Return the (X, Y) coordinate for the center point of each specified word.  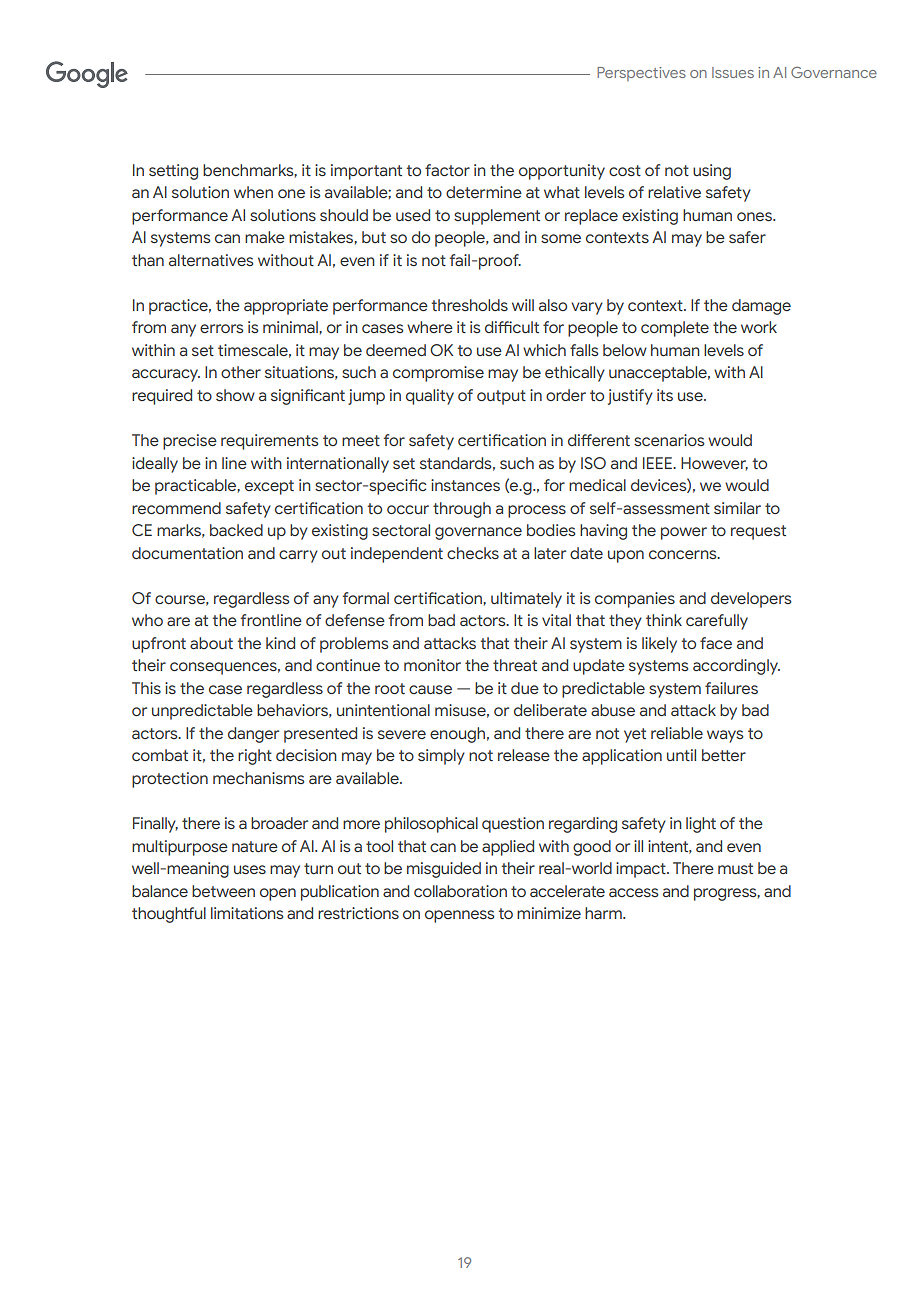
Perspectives (641, 74)
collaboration (460, 891)
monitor (432, 665)
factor (447, 170)
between (223, 891)
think (664, 620)
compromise (438, 374)
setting (173, 172)
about (211, 643)
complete (675, 329)
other (241, 372)
